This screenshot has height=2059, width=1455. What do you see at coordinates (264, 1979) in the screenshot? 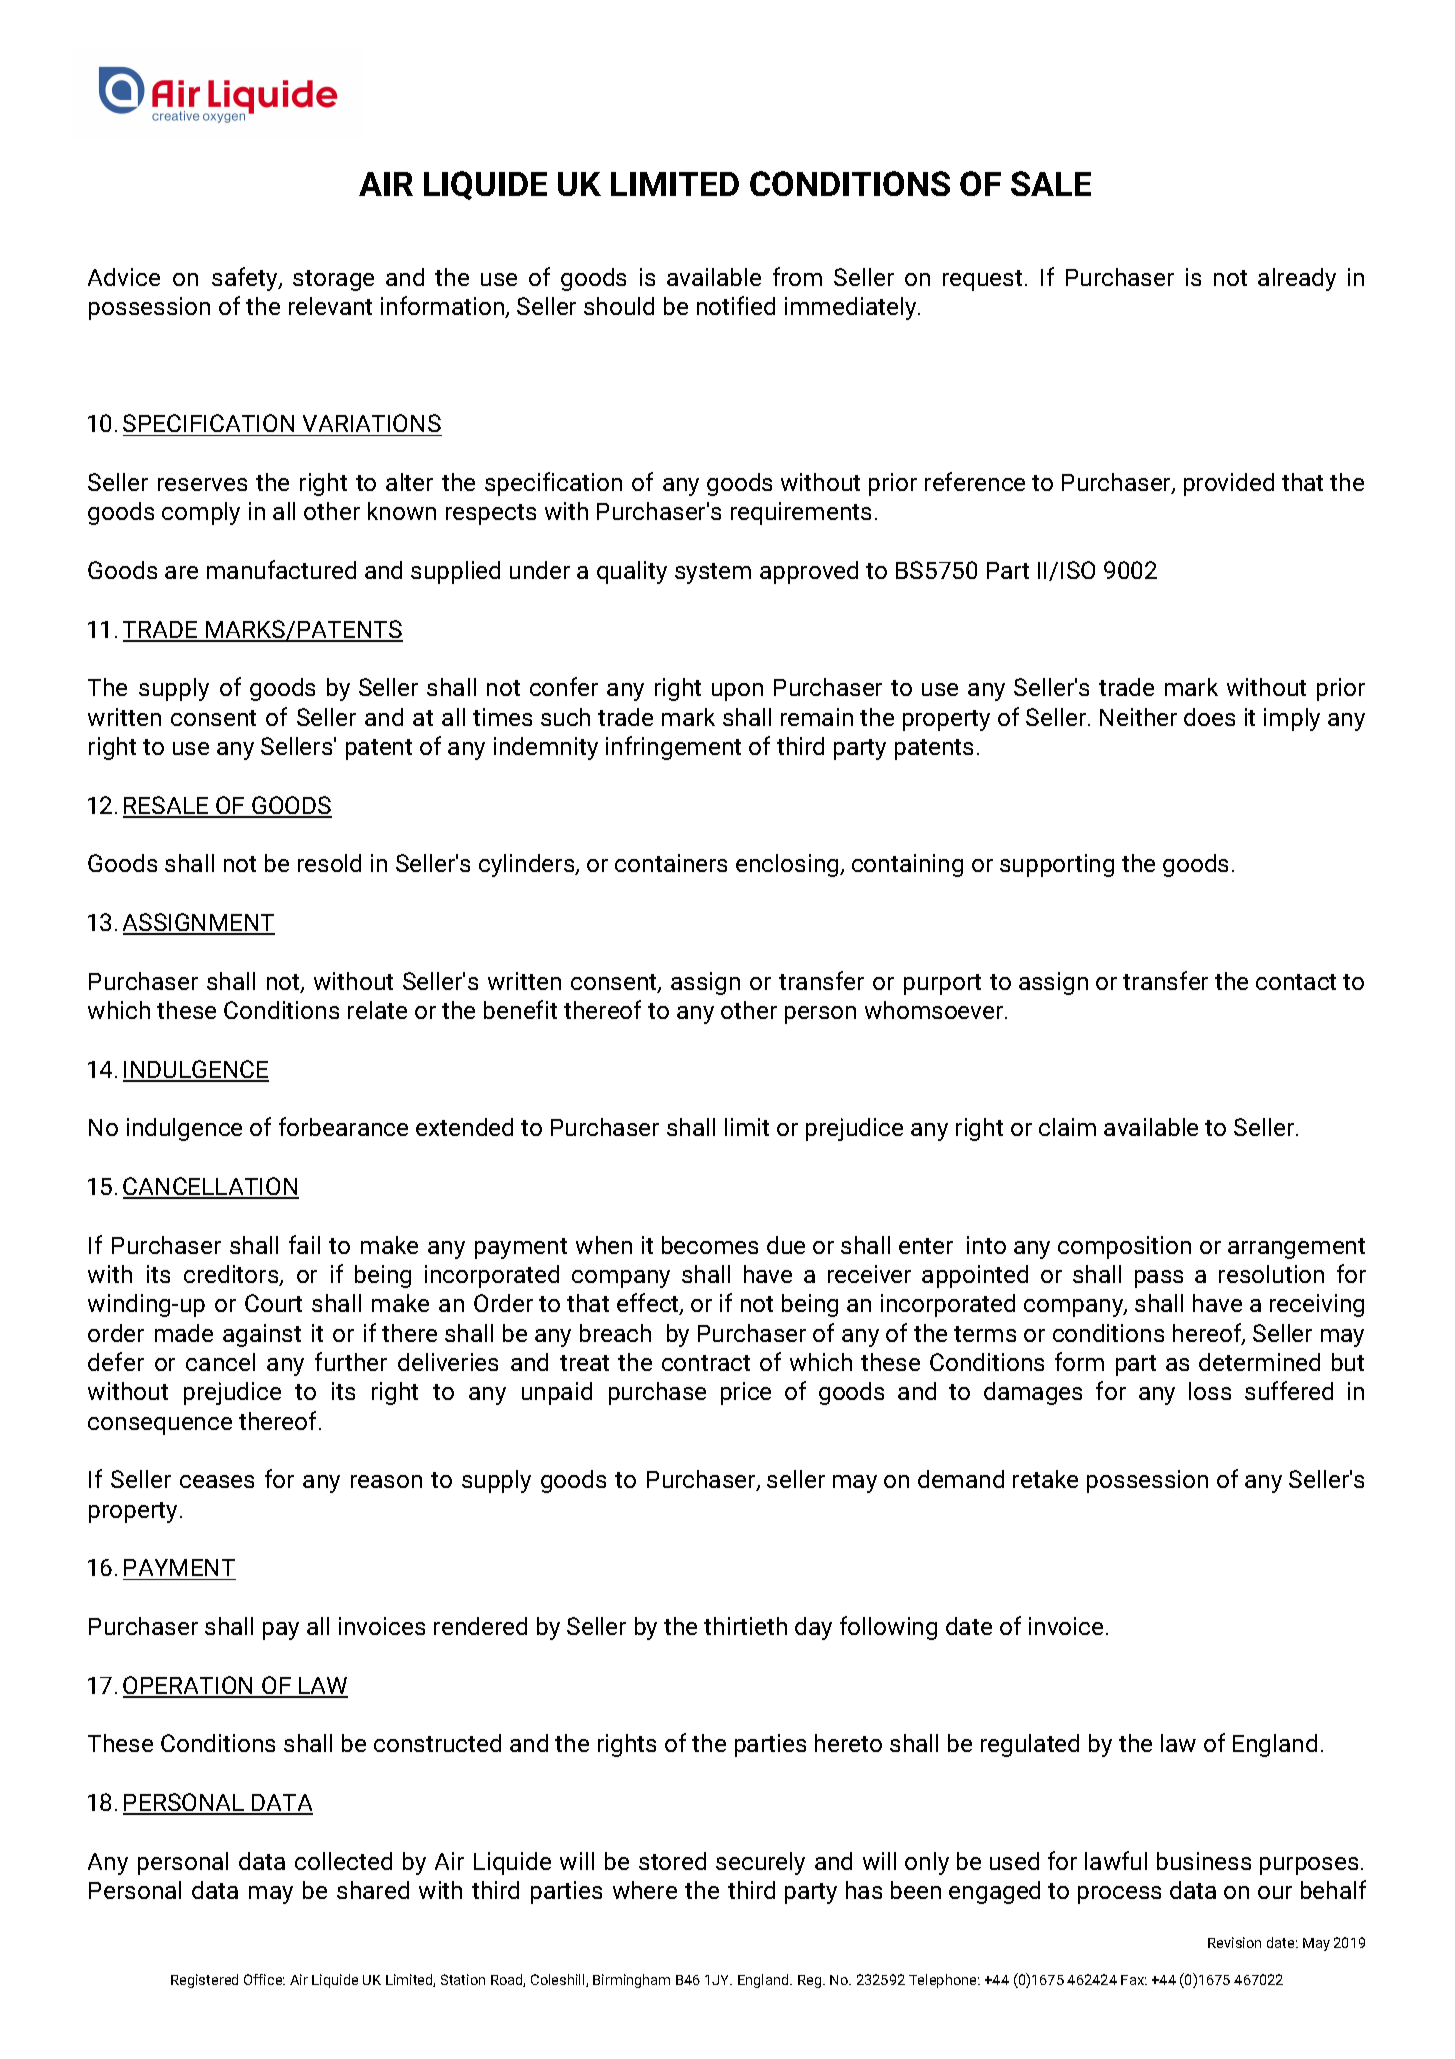
I see `Office` at bounding box center [264, 1979].
